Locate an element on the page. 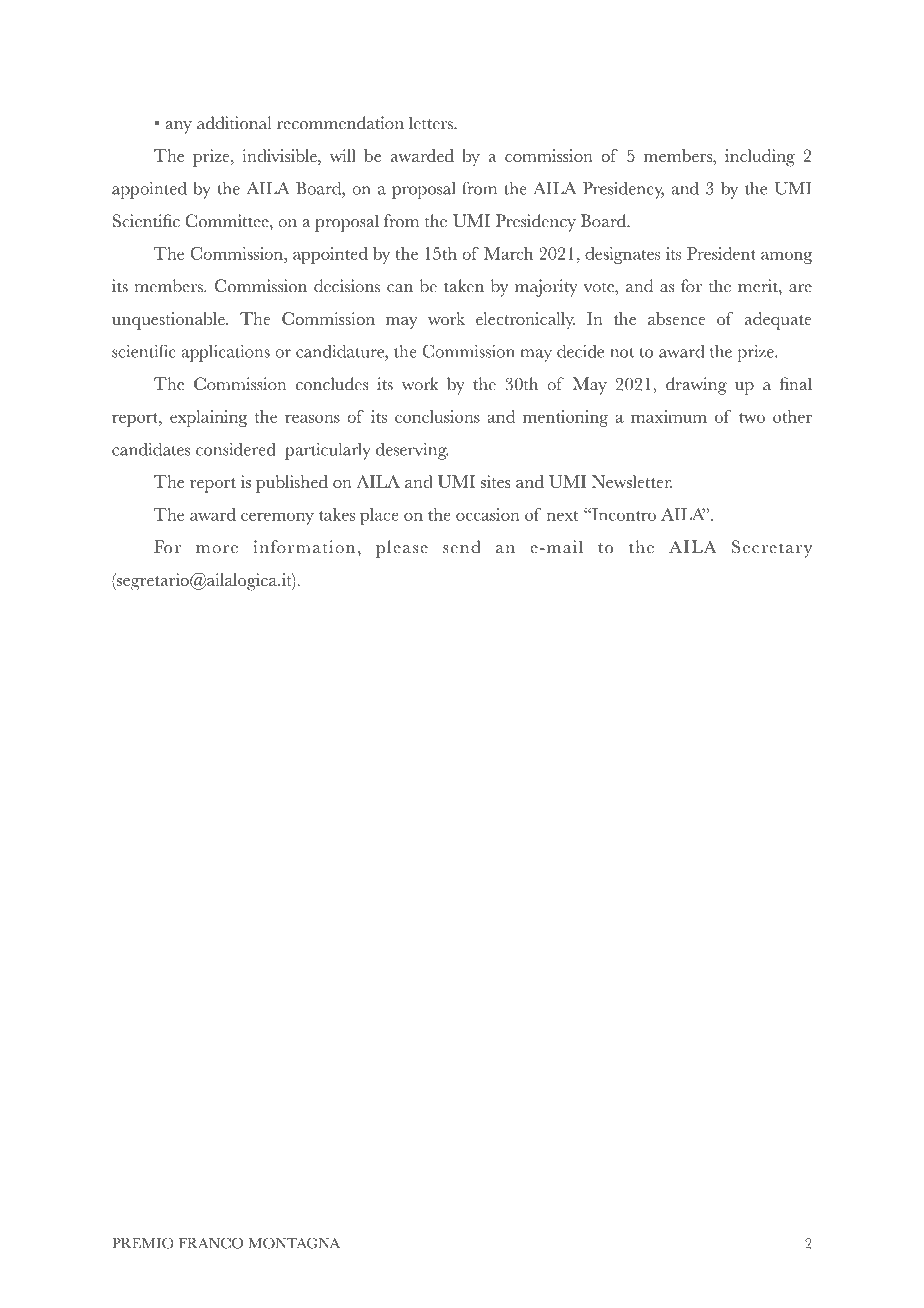  ceremony is located at coordinates (277, 518).
